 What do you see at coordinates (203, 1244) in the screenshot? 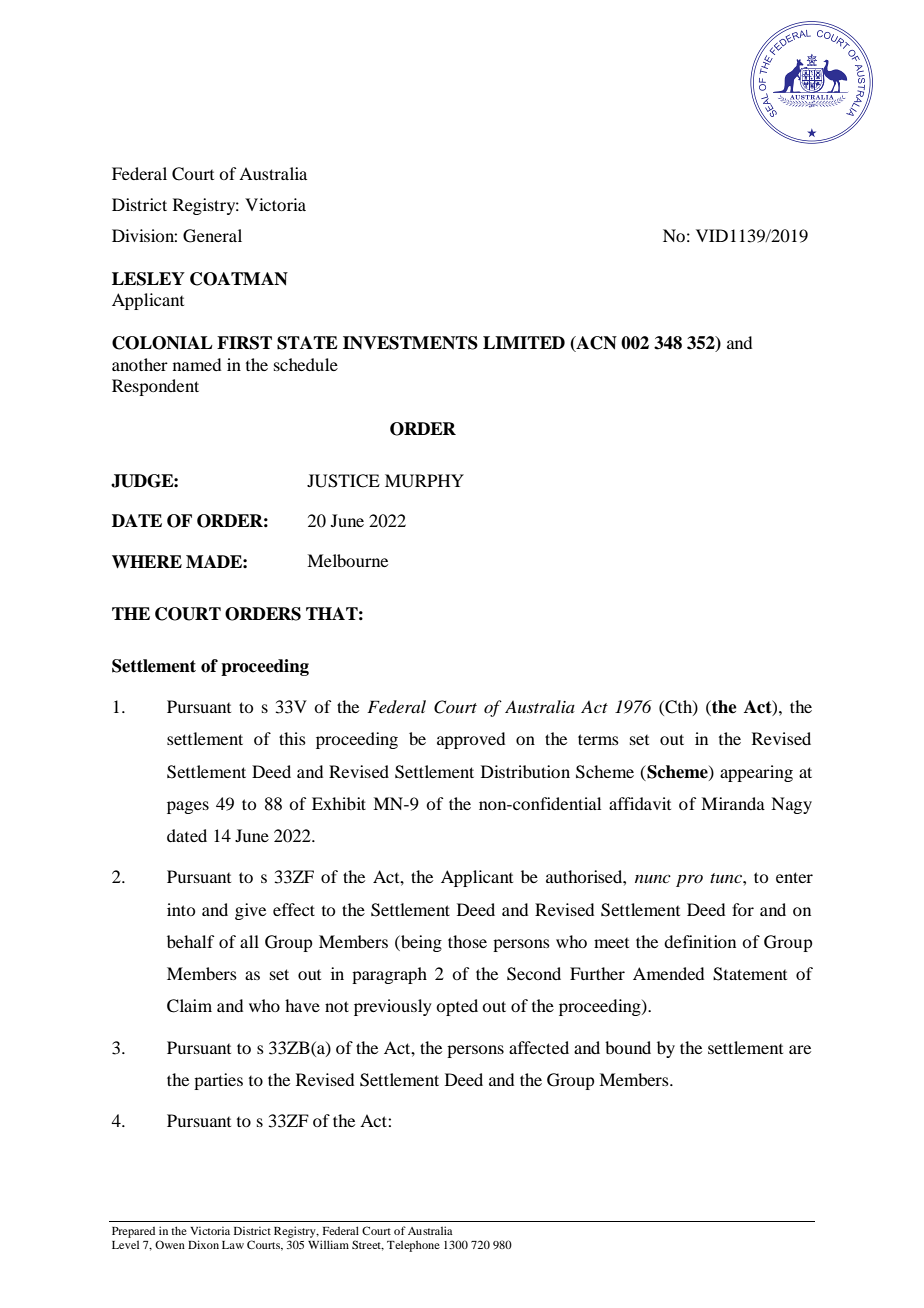
I see `Dixon` at bounding box center [203, 1244].
